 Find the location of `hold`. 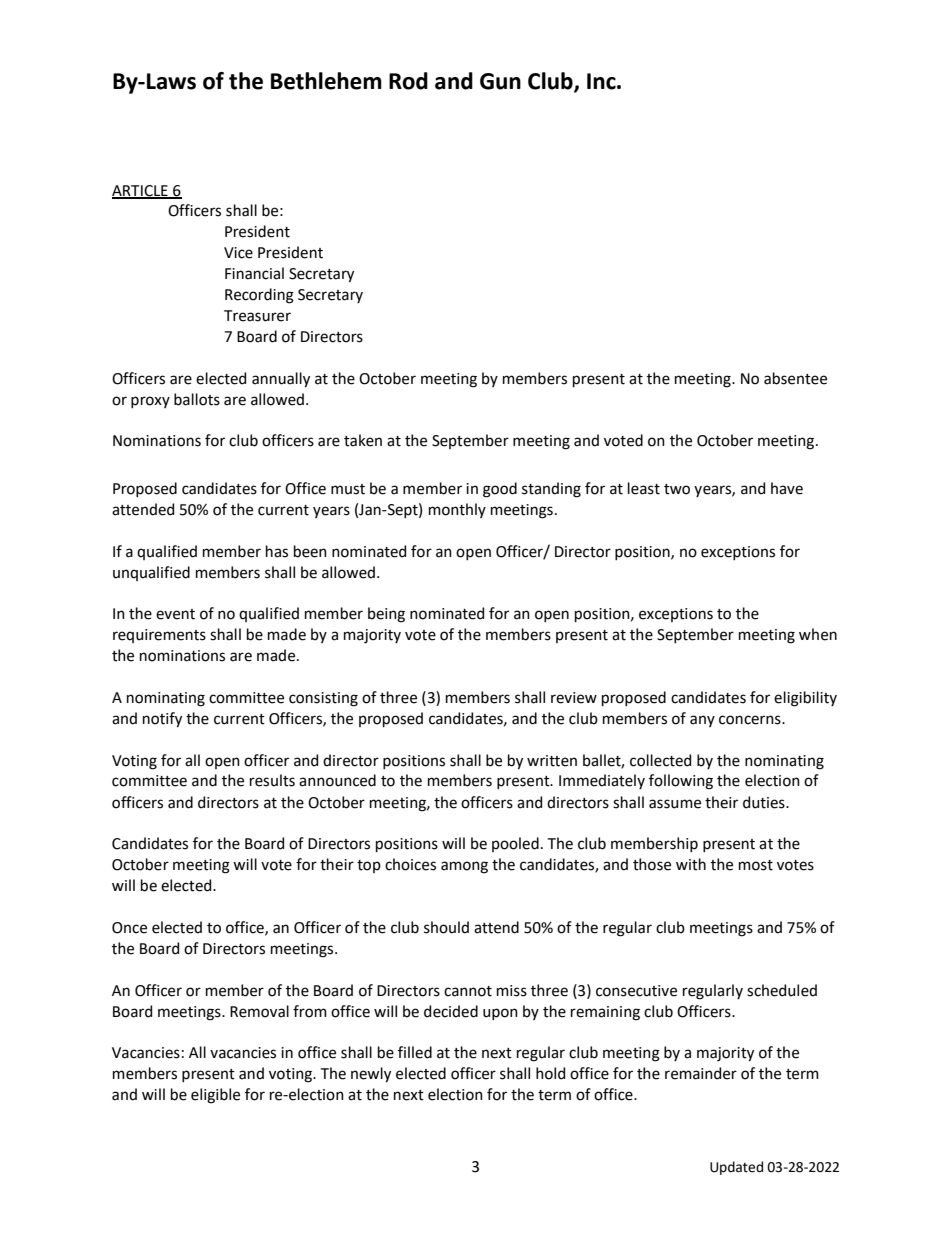

hold is located at coordinates (550, 1073).
